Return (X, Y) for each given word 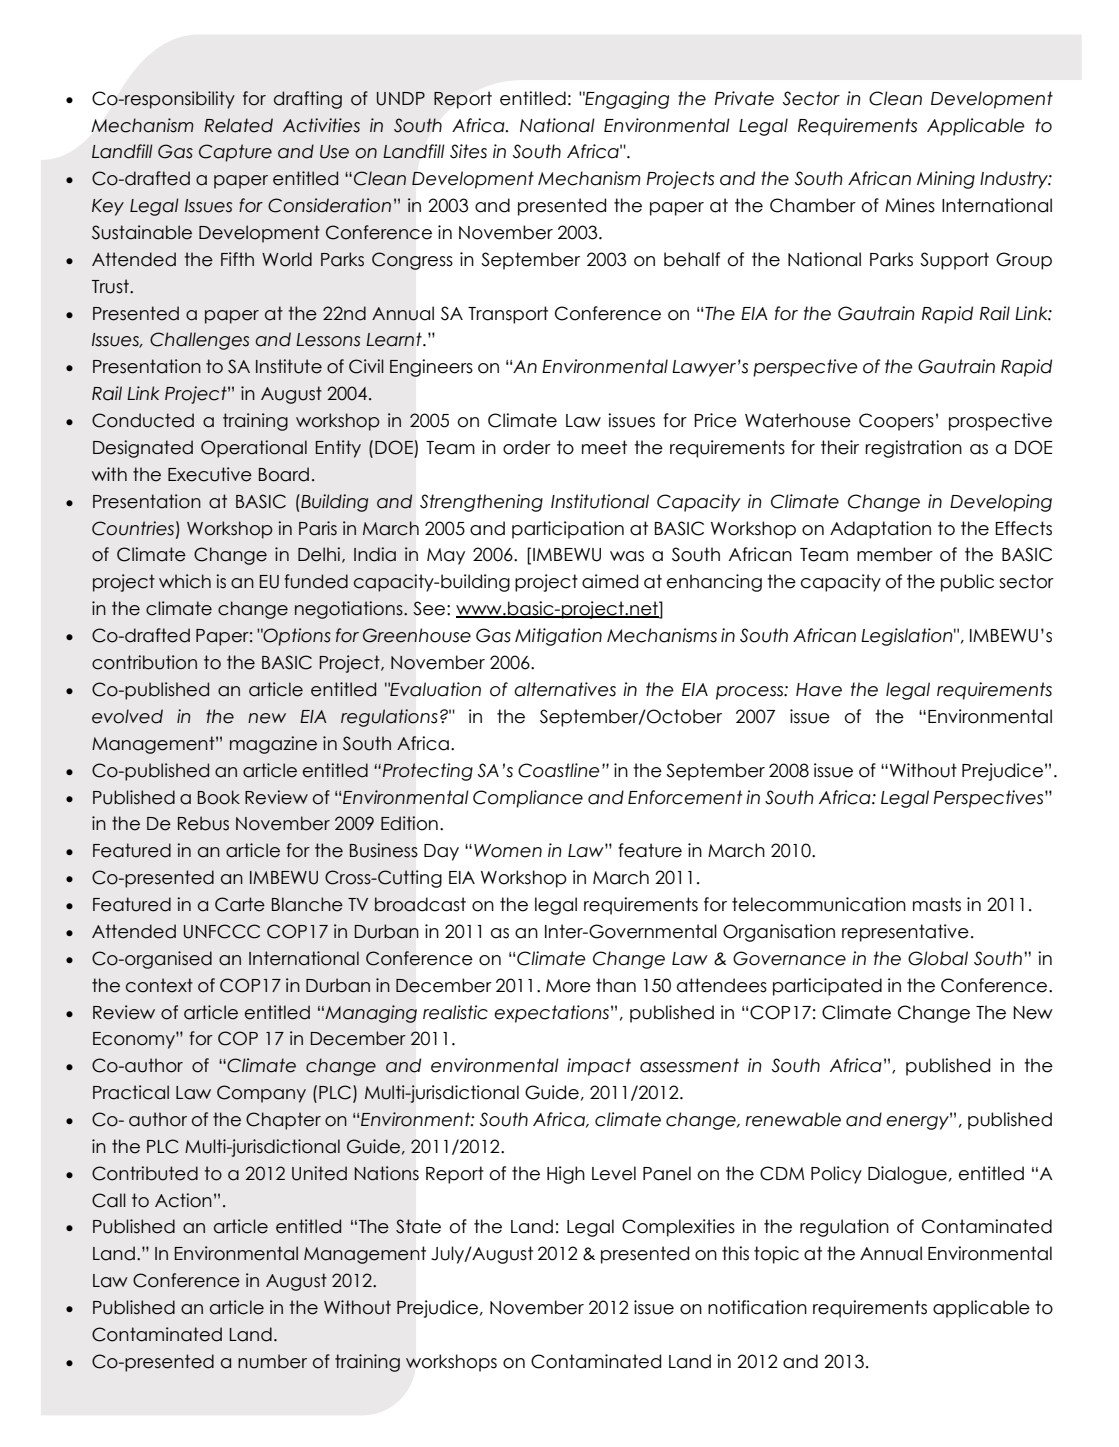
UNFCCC (222, 931)
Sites (468, 151)
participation (568, 530)
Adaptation (880, 530)
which (185, 581)
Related (238, 125)
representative (905, 933)
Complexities (678, 1228)
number (272, 1361)
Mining (946, 180)
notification (757, 1307)
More (568, 986)
